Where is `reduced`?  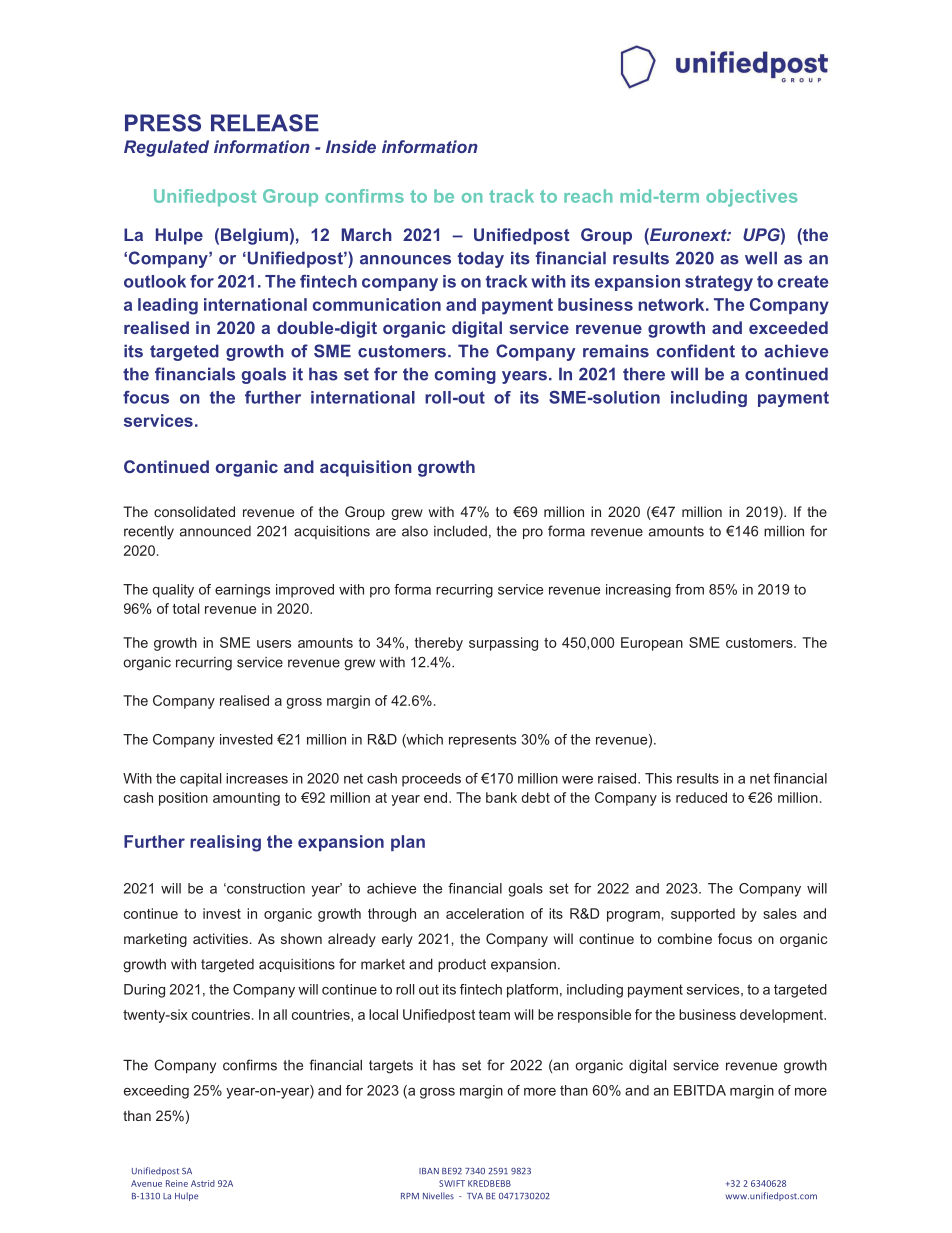 reduced is located at coordinates (701, 797).
